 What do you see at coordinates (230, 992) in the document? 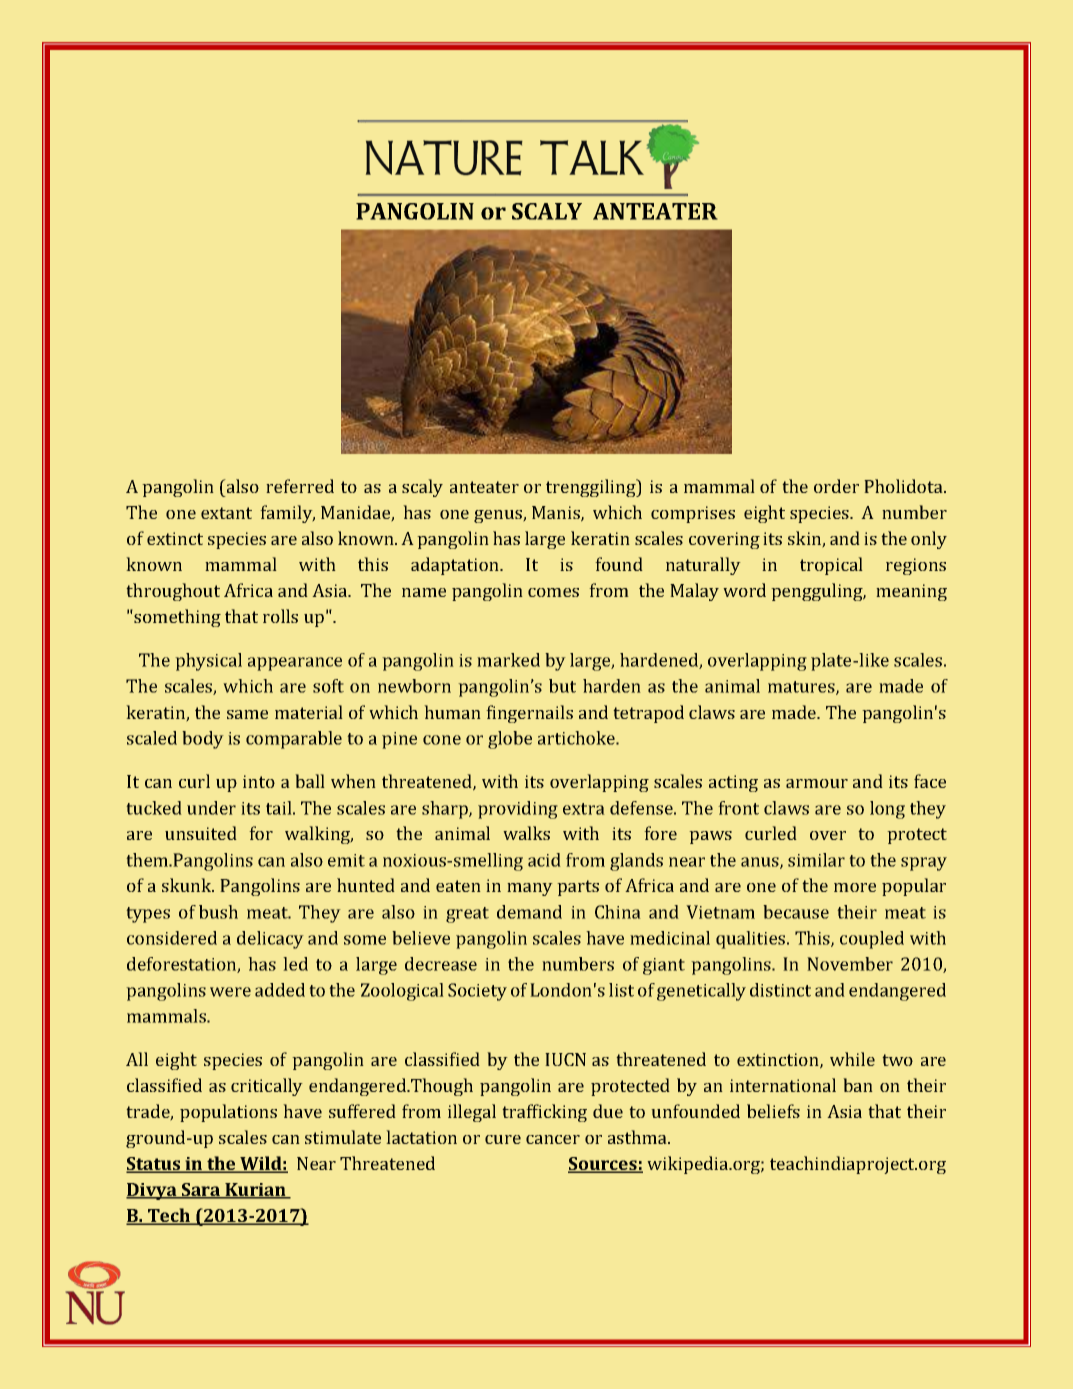
I see `were` at bounding box center [230, 992].
